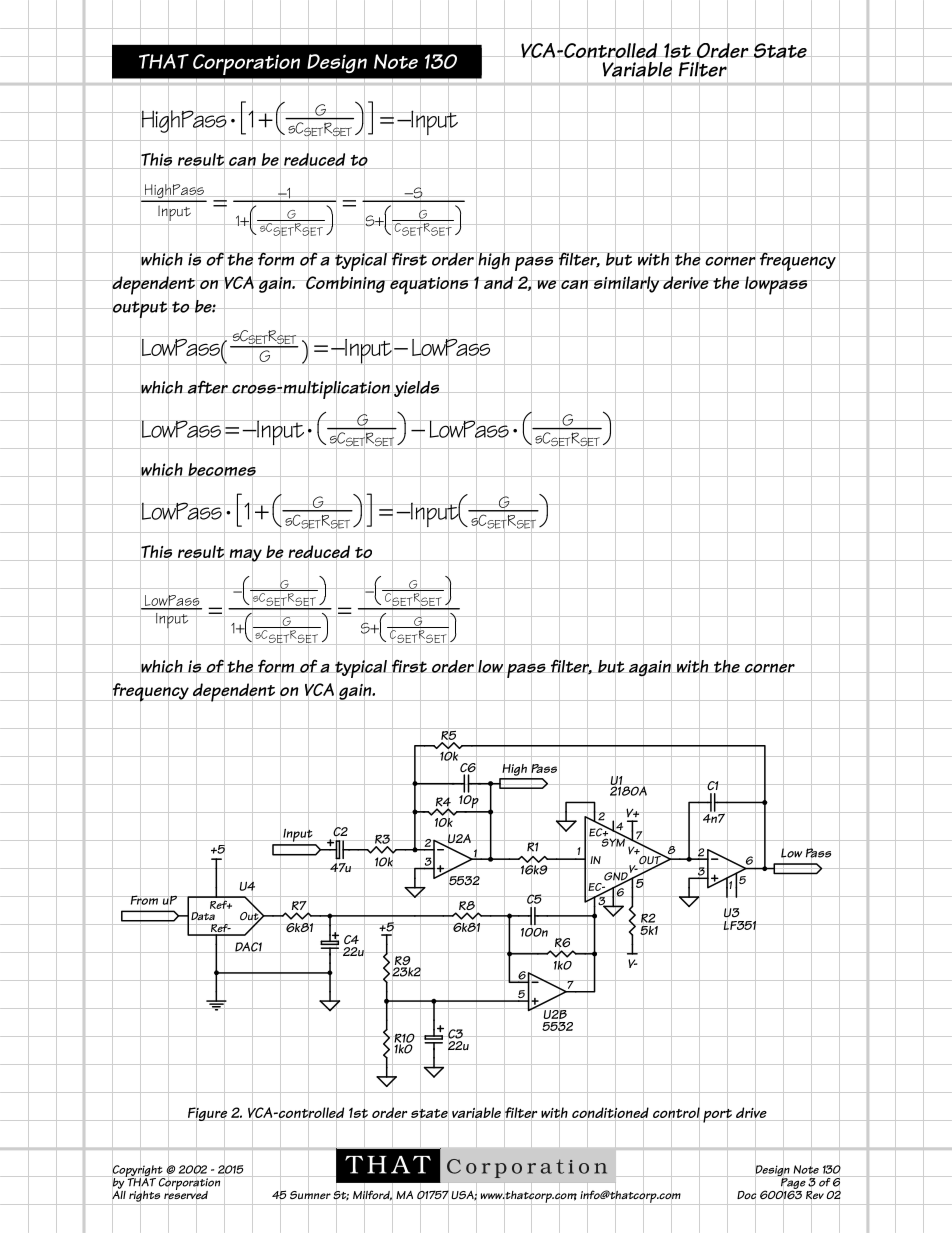 This screenshot has width=952, height=1233. What do you see at coordinates (245, 555) in the screenshot?
I see `may` at bounding box center [245, 555].
